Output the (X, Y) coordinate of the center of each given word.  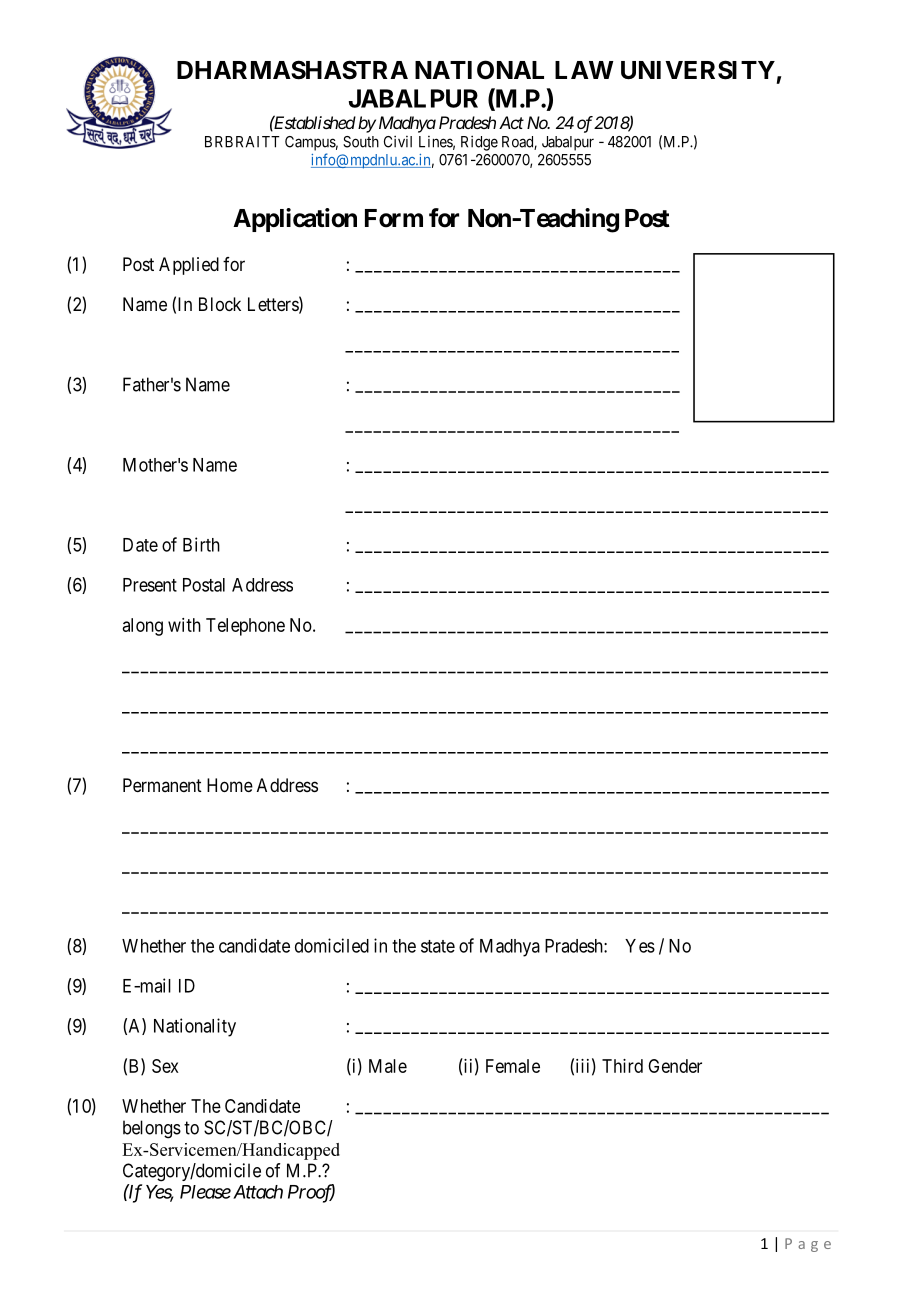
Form (394, 218)
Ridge (479, 143)
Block (220, 304)
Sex (165, 1066)
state (438, 946)
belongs (152, 1129)
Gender (675, 1066)
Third (622, 1066)
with (184, 625)
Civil (398, 141)
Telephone (245, 627)
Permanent (162, 785)
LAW (584, 70)
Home (230, 785)
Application (295, 220)
